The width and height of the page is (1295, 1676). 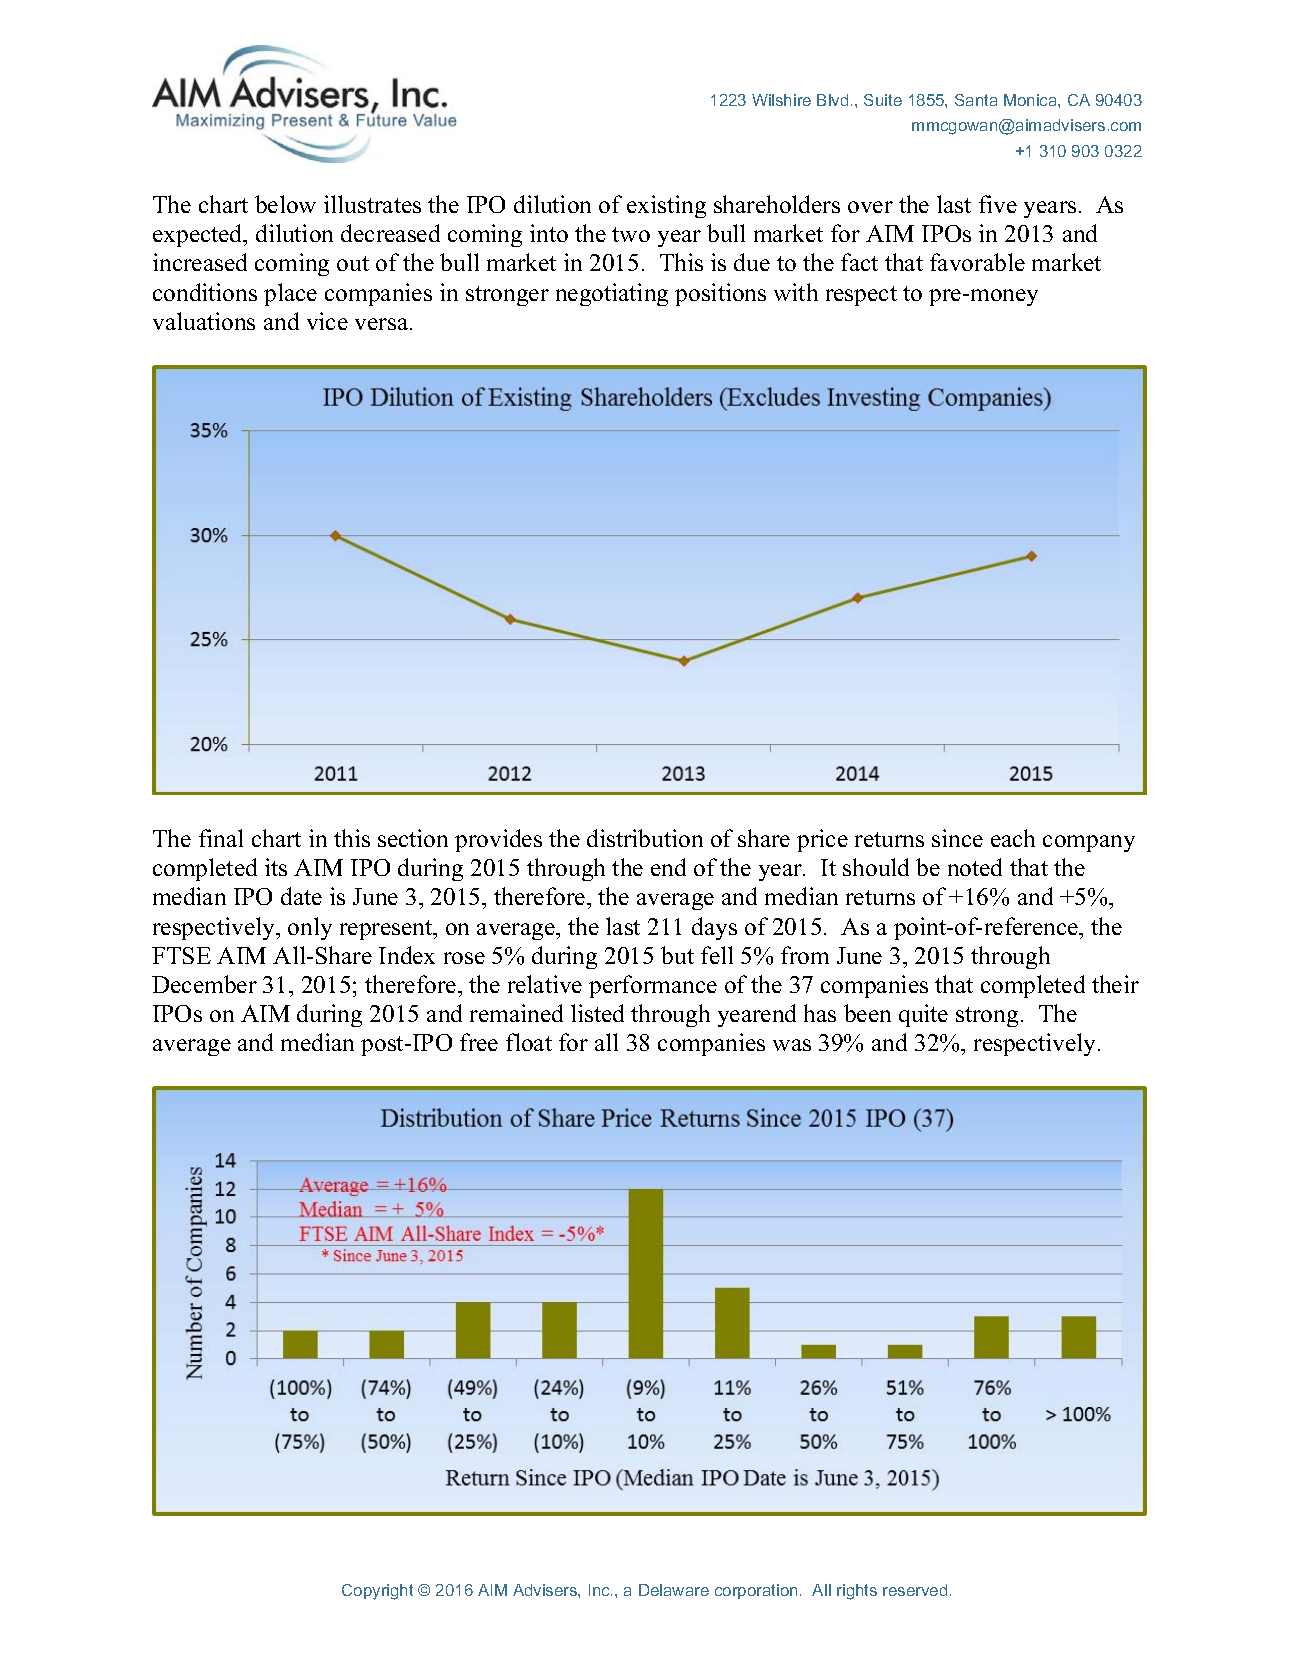 I want to click on free, so click(x=479, y=1042).
